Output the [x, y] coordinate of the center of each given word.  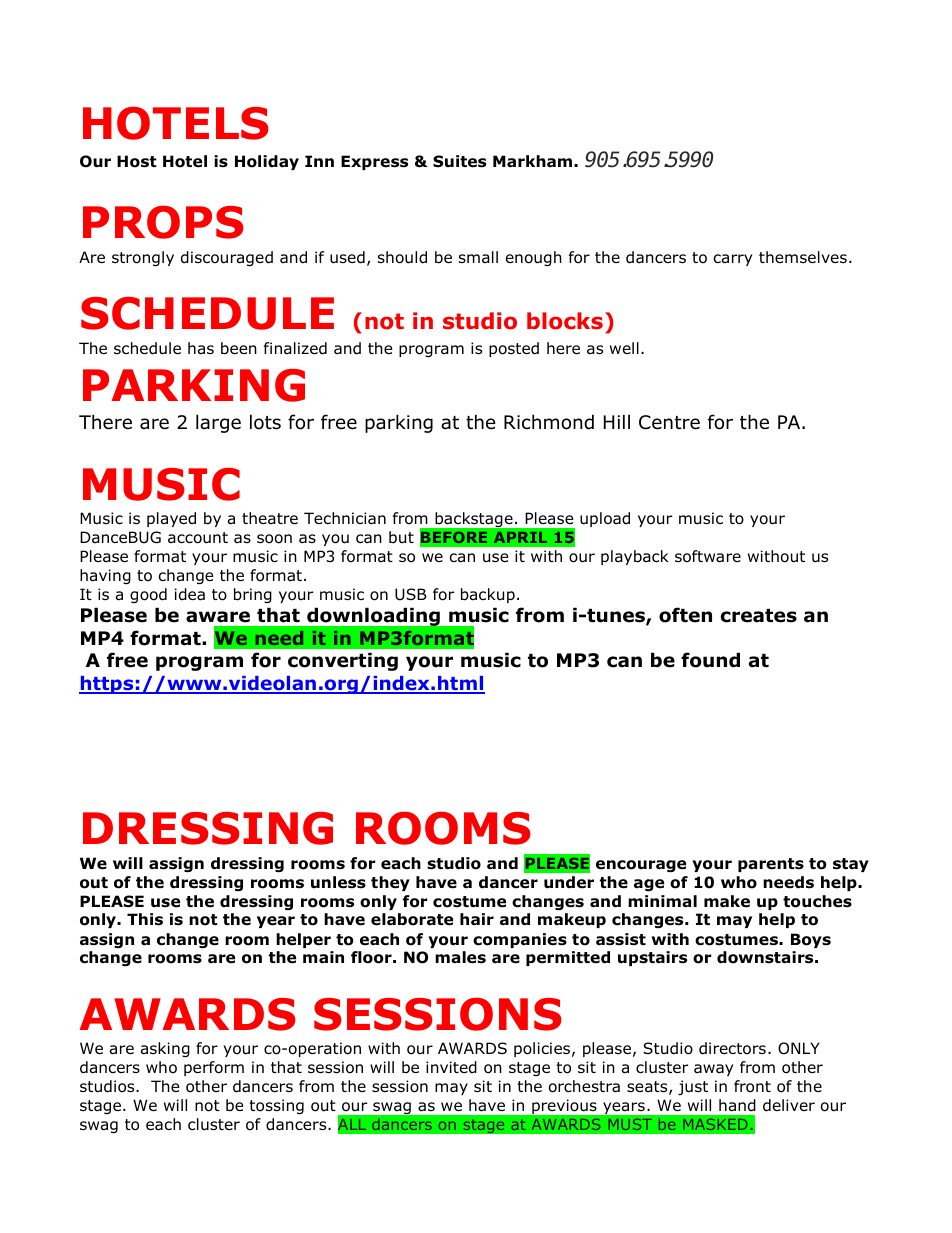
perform [214, 1068]
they [390, 883]
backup [488, 595]
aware [218, 617]
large [218, 423]
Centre [669, 422]
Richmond [549, 422]
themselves [803, 257]
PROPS [163, 222]
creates [759, 616]
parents [771, 865]
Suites [459, 161]
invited [451, 1067]
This [145, 919]
